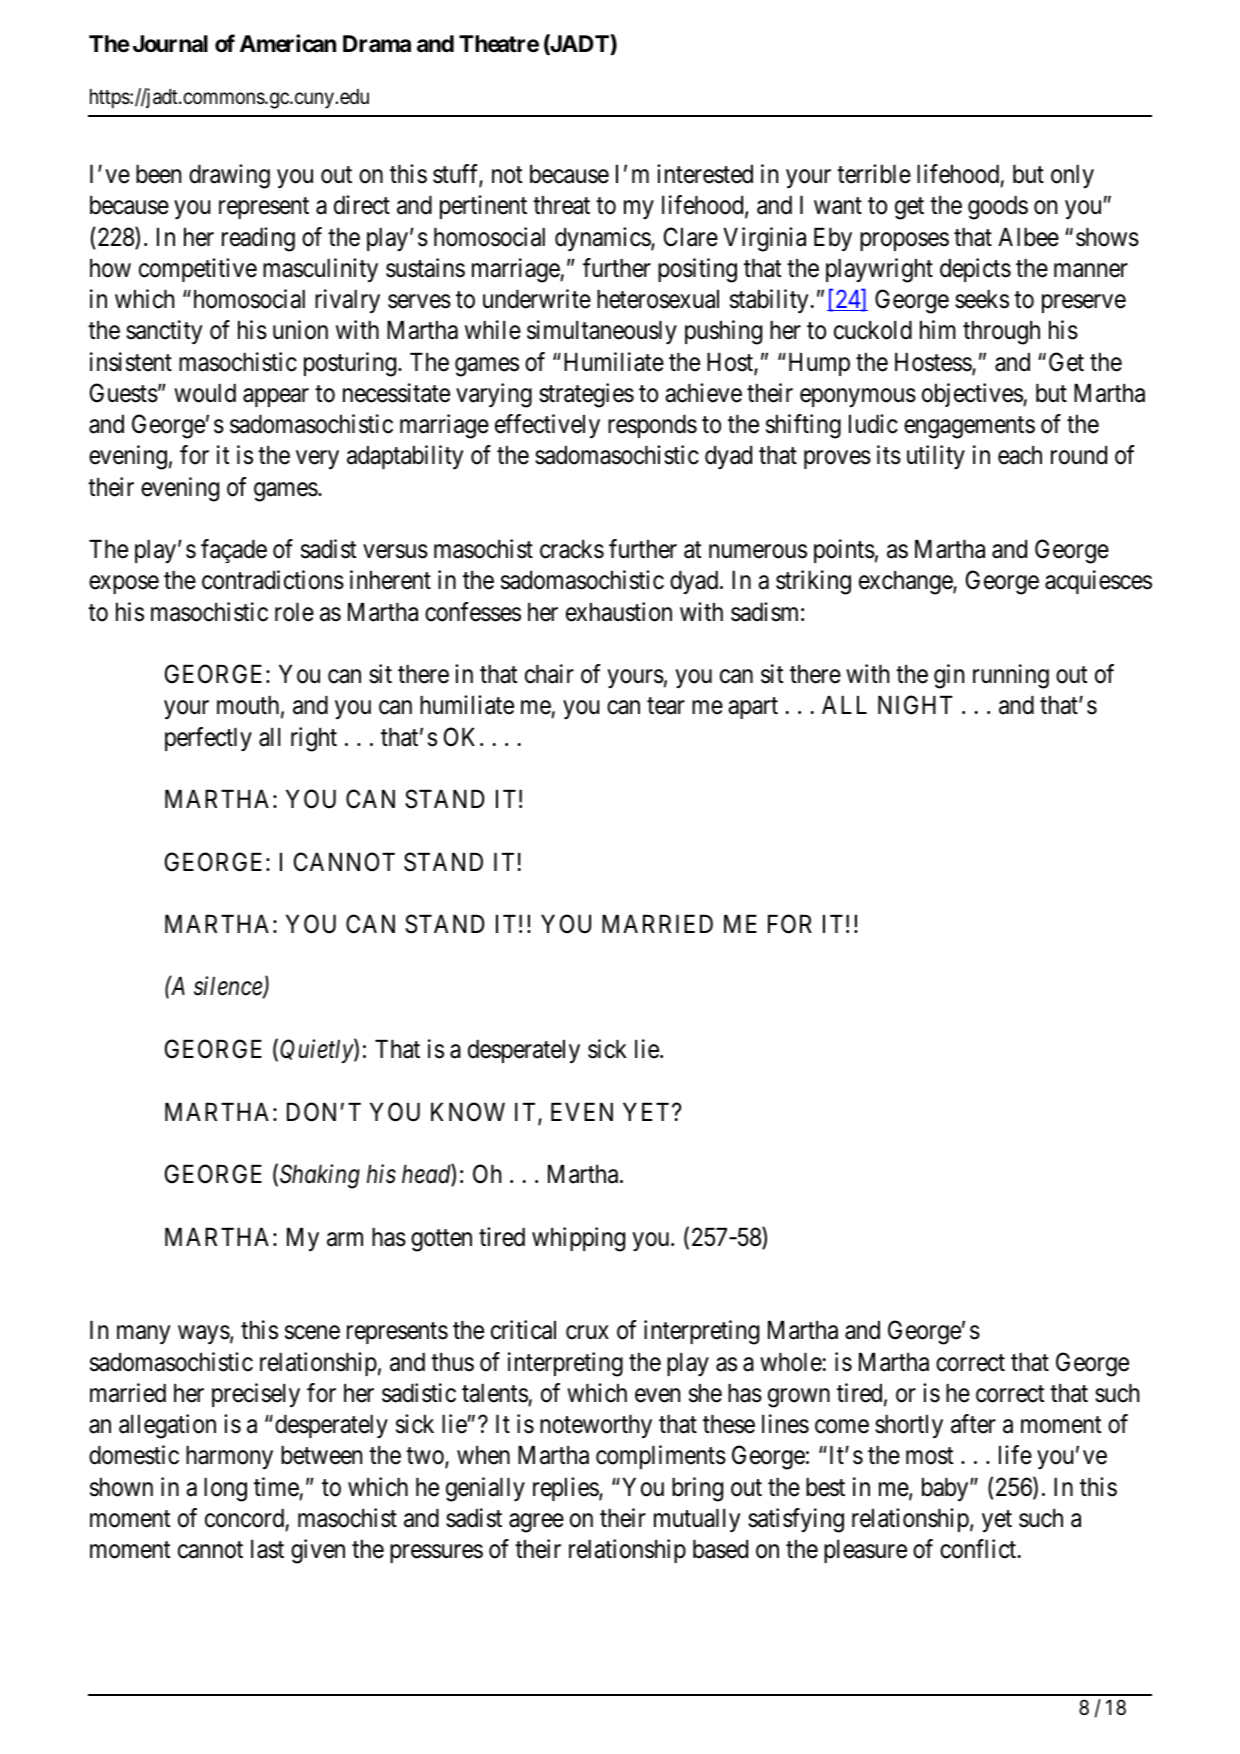 The height and width of the page is (1754, 1240). What do you see at coordinates (208, 739) in the page?
I see `perfectly` at bounding box center [208, 739].
